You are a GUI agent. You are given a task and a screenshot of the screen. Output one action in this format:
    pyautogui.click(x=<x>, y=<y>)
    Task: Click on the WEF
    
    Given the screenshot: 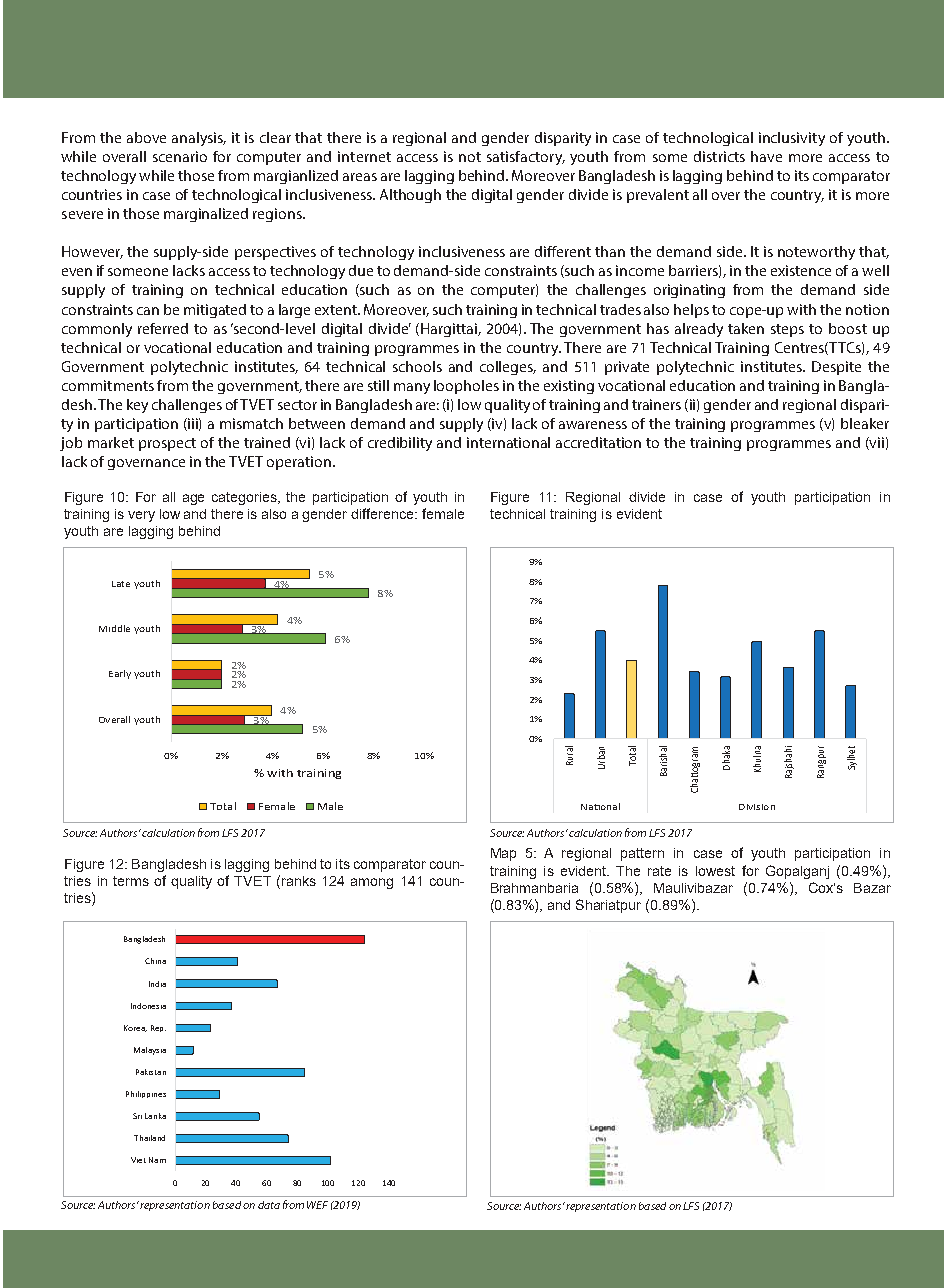 What is the action you would take?
    pyautogui.click(x=317, y=1205)
